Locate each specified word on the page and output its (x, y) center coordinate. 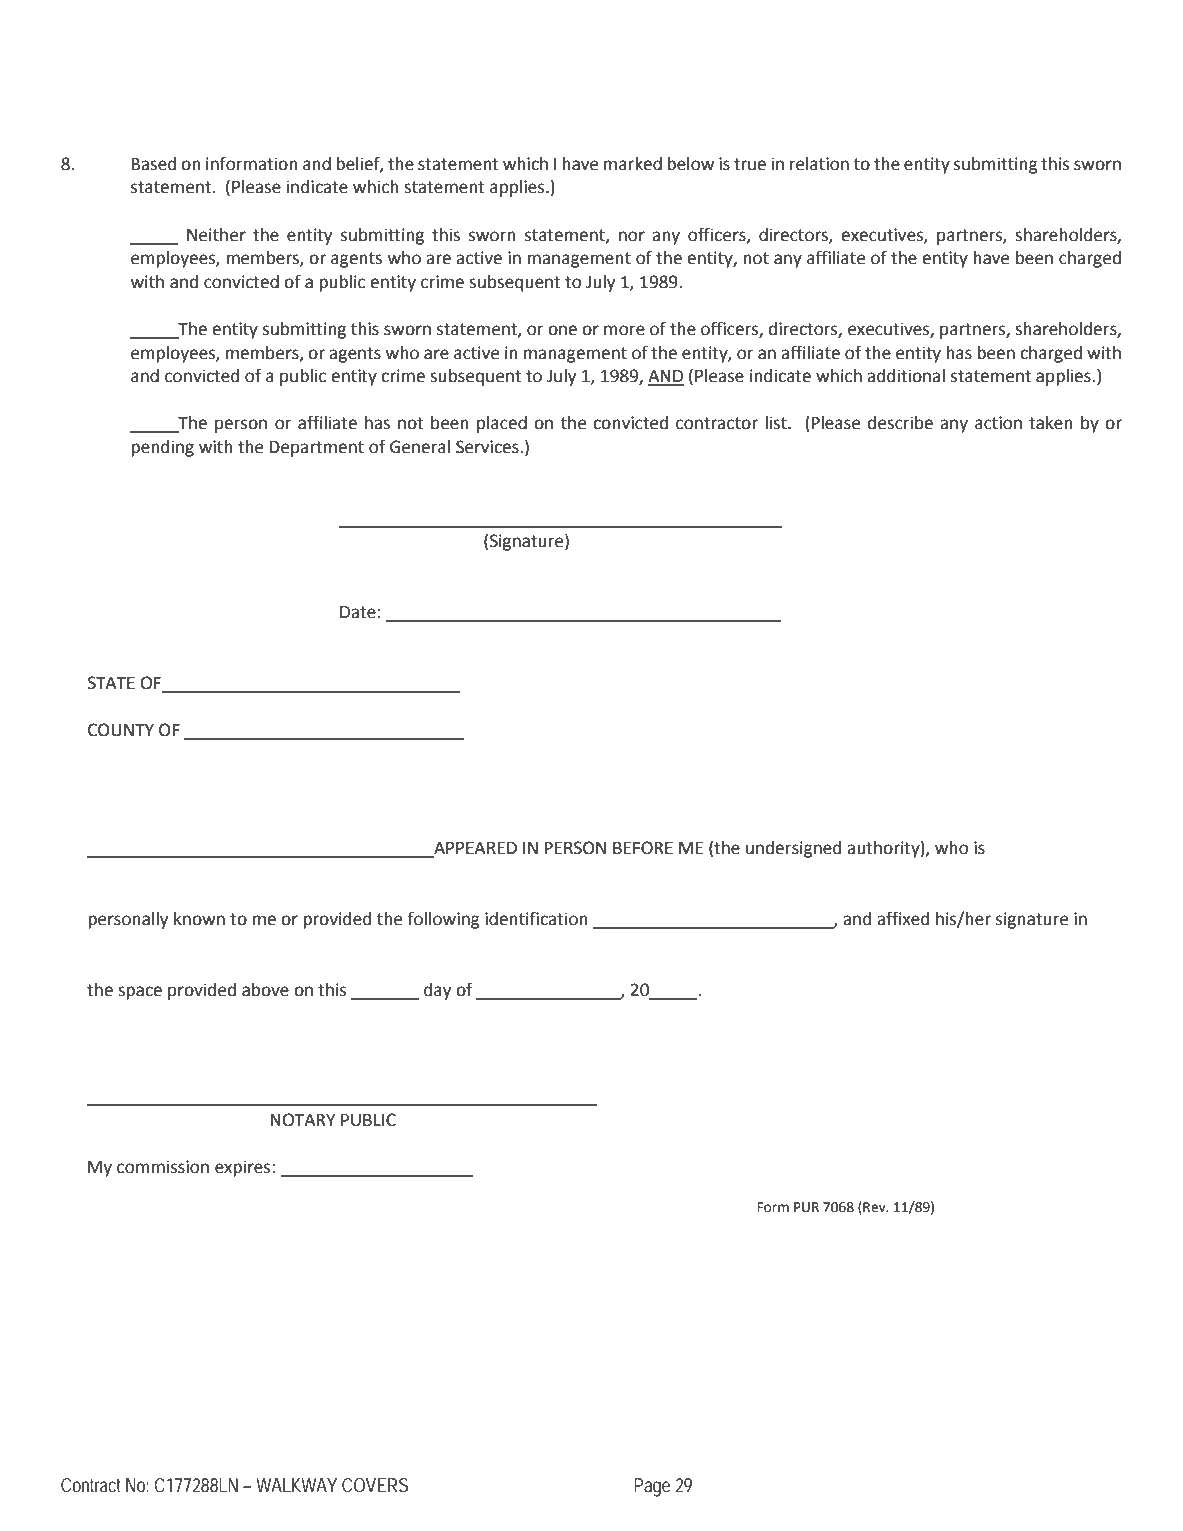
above (265, 990)
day (437, 991)
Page (652, 1487)
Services (488, 447)
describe (900, 423)
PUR (806, 1207)
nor (632, 236)
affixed (903, 918)
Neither (216, 235)
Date (358, 612)
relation (819, 164)
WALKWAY (296, 1485)
